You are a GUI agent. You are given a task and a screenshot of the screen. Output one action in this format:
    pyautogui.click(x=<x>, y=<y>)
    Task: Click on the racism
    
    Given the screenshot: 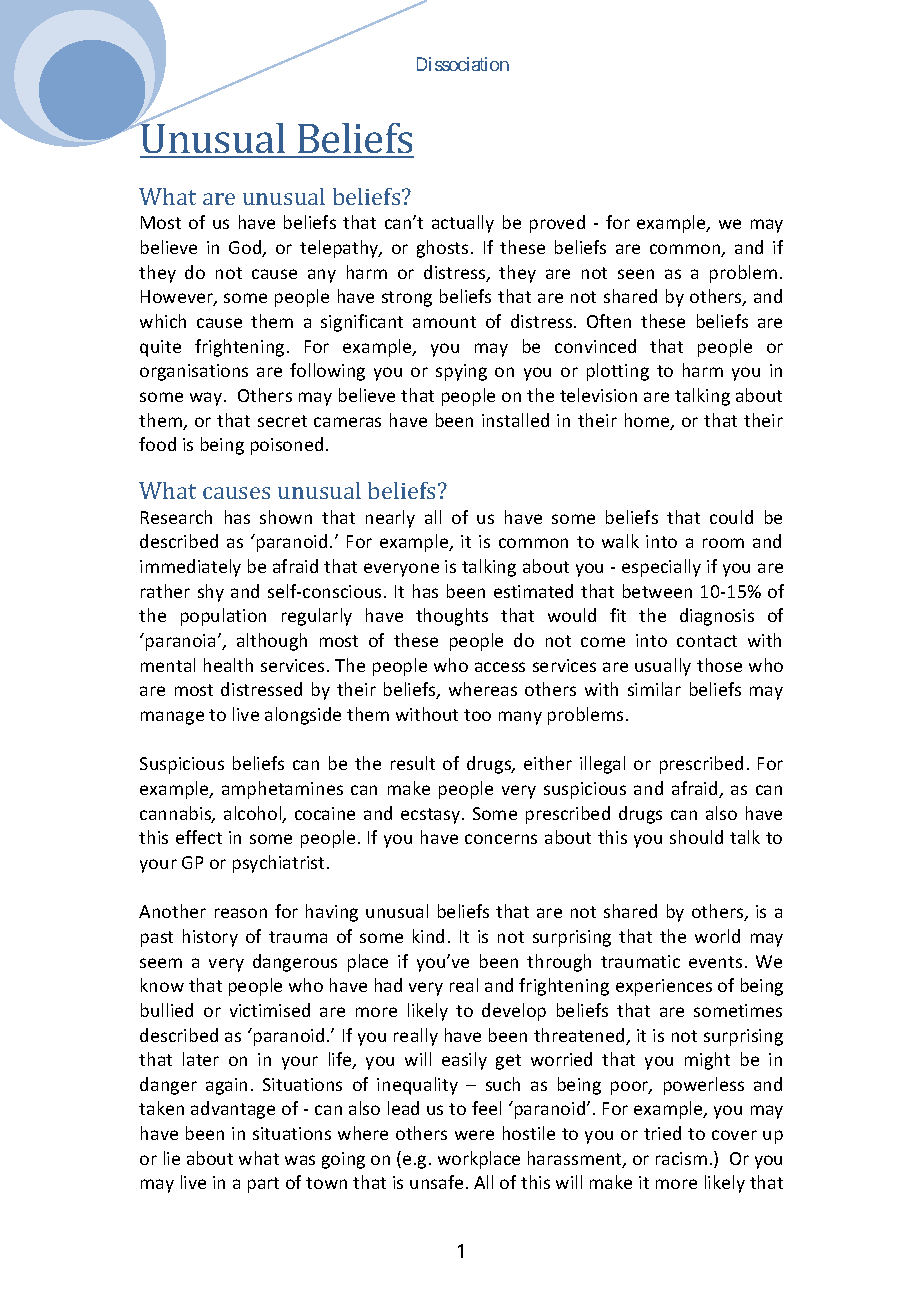 What is the action you would take?
    pyautogui.click(x=681, y=1158)
